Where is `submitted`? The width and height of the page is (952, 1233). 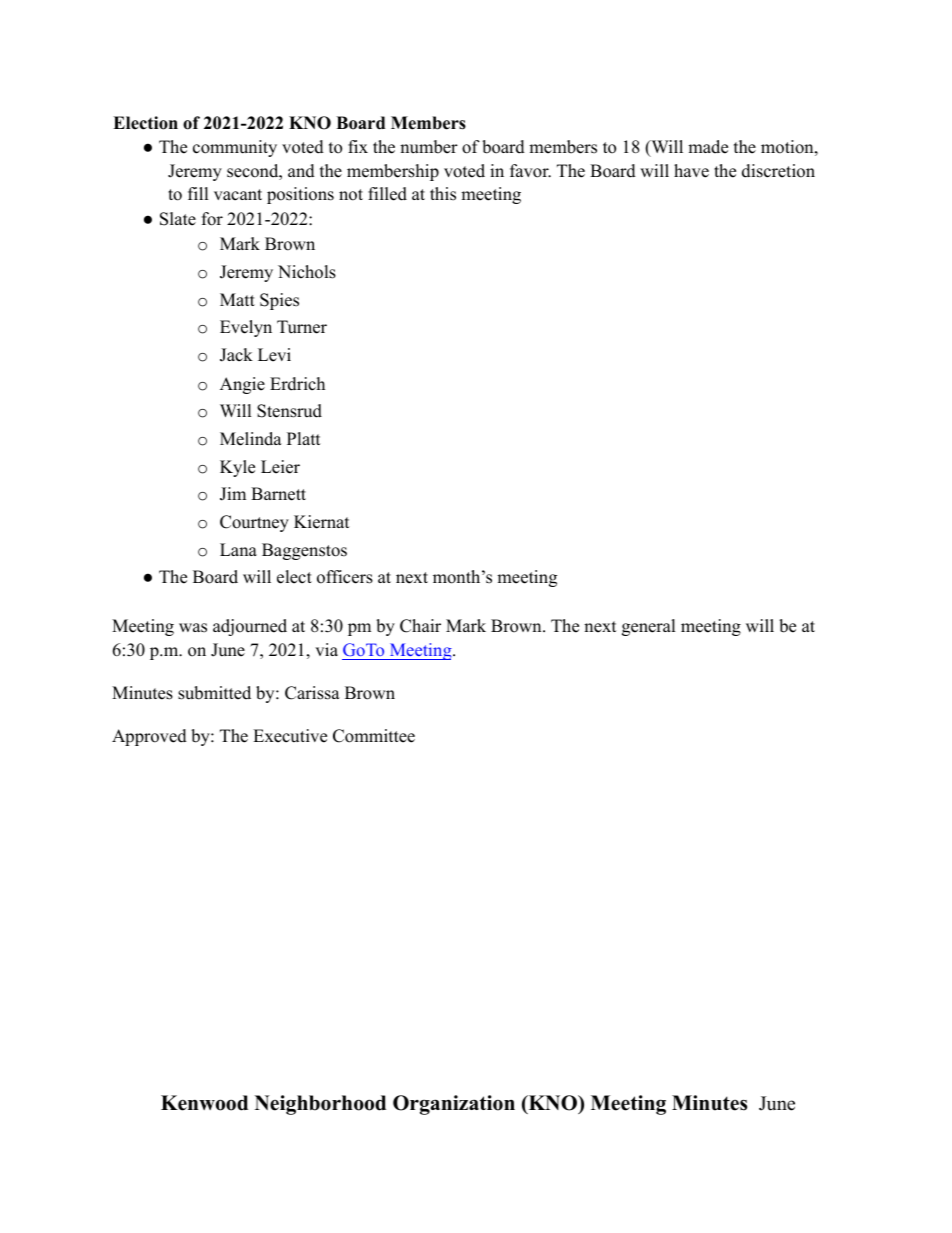 submitted is located at coordinates (214, 693).
